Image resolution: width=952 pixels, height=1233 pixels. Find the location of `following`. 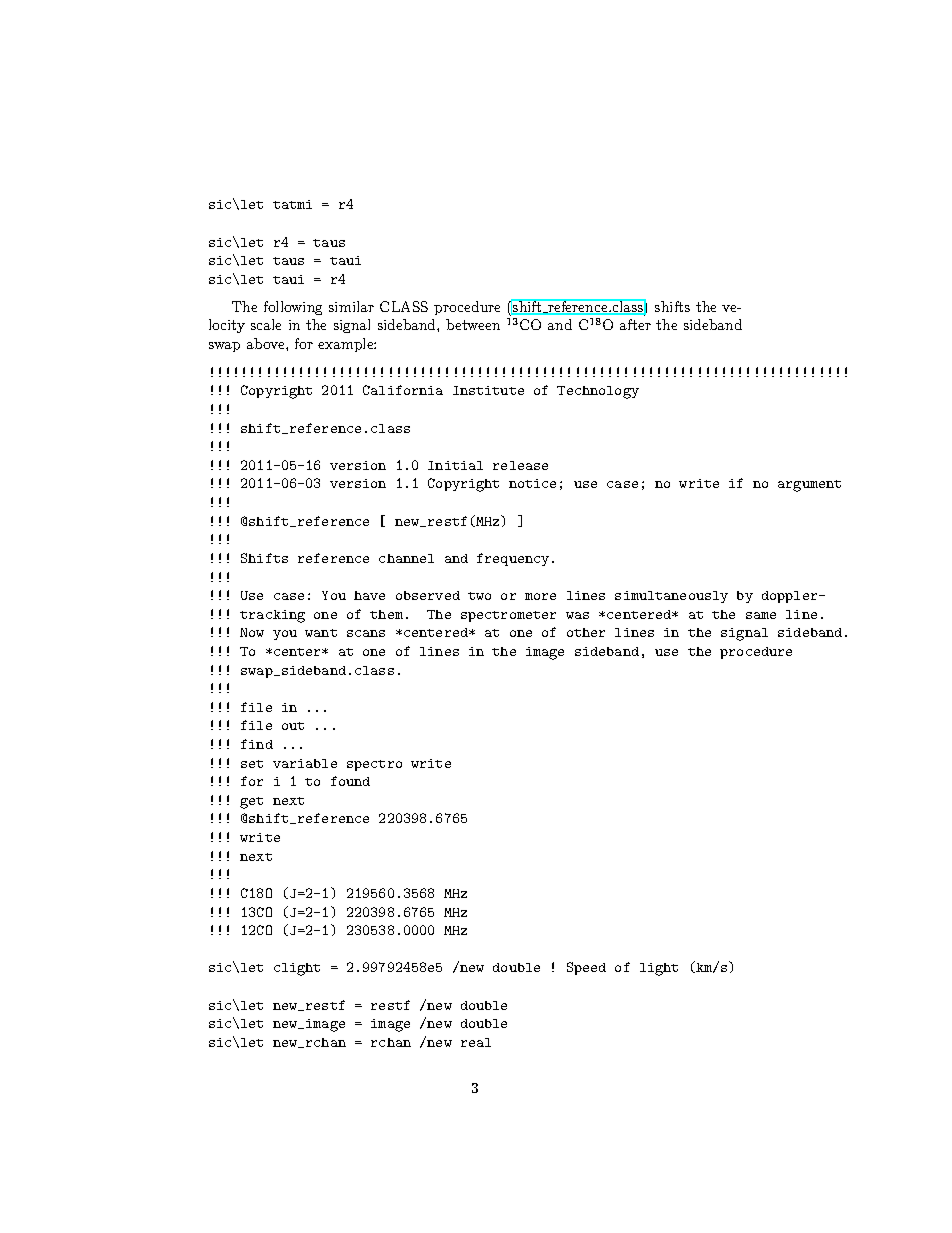

following is located at coordinates (293, 308).
